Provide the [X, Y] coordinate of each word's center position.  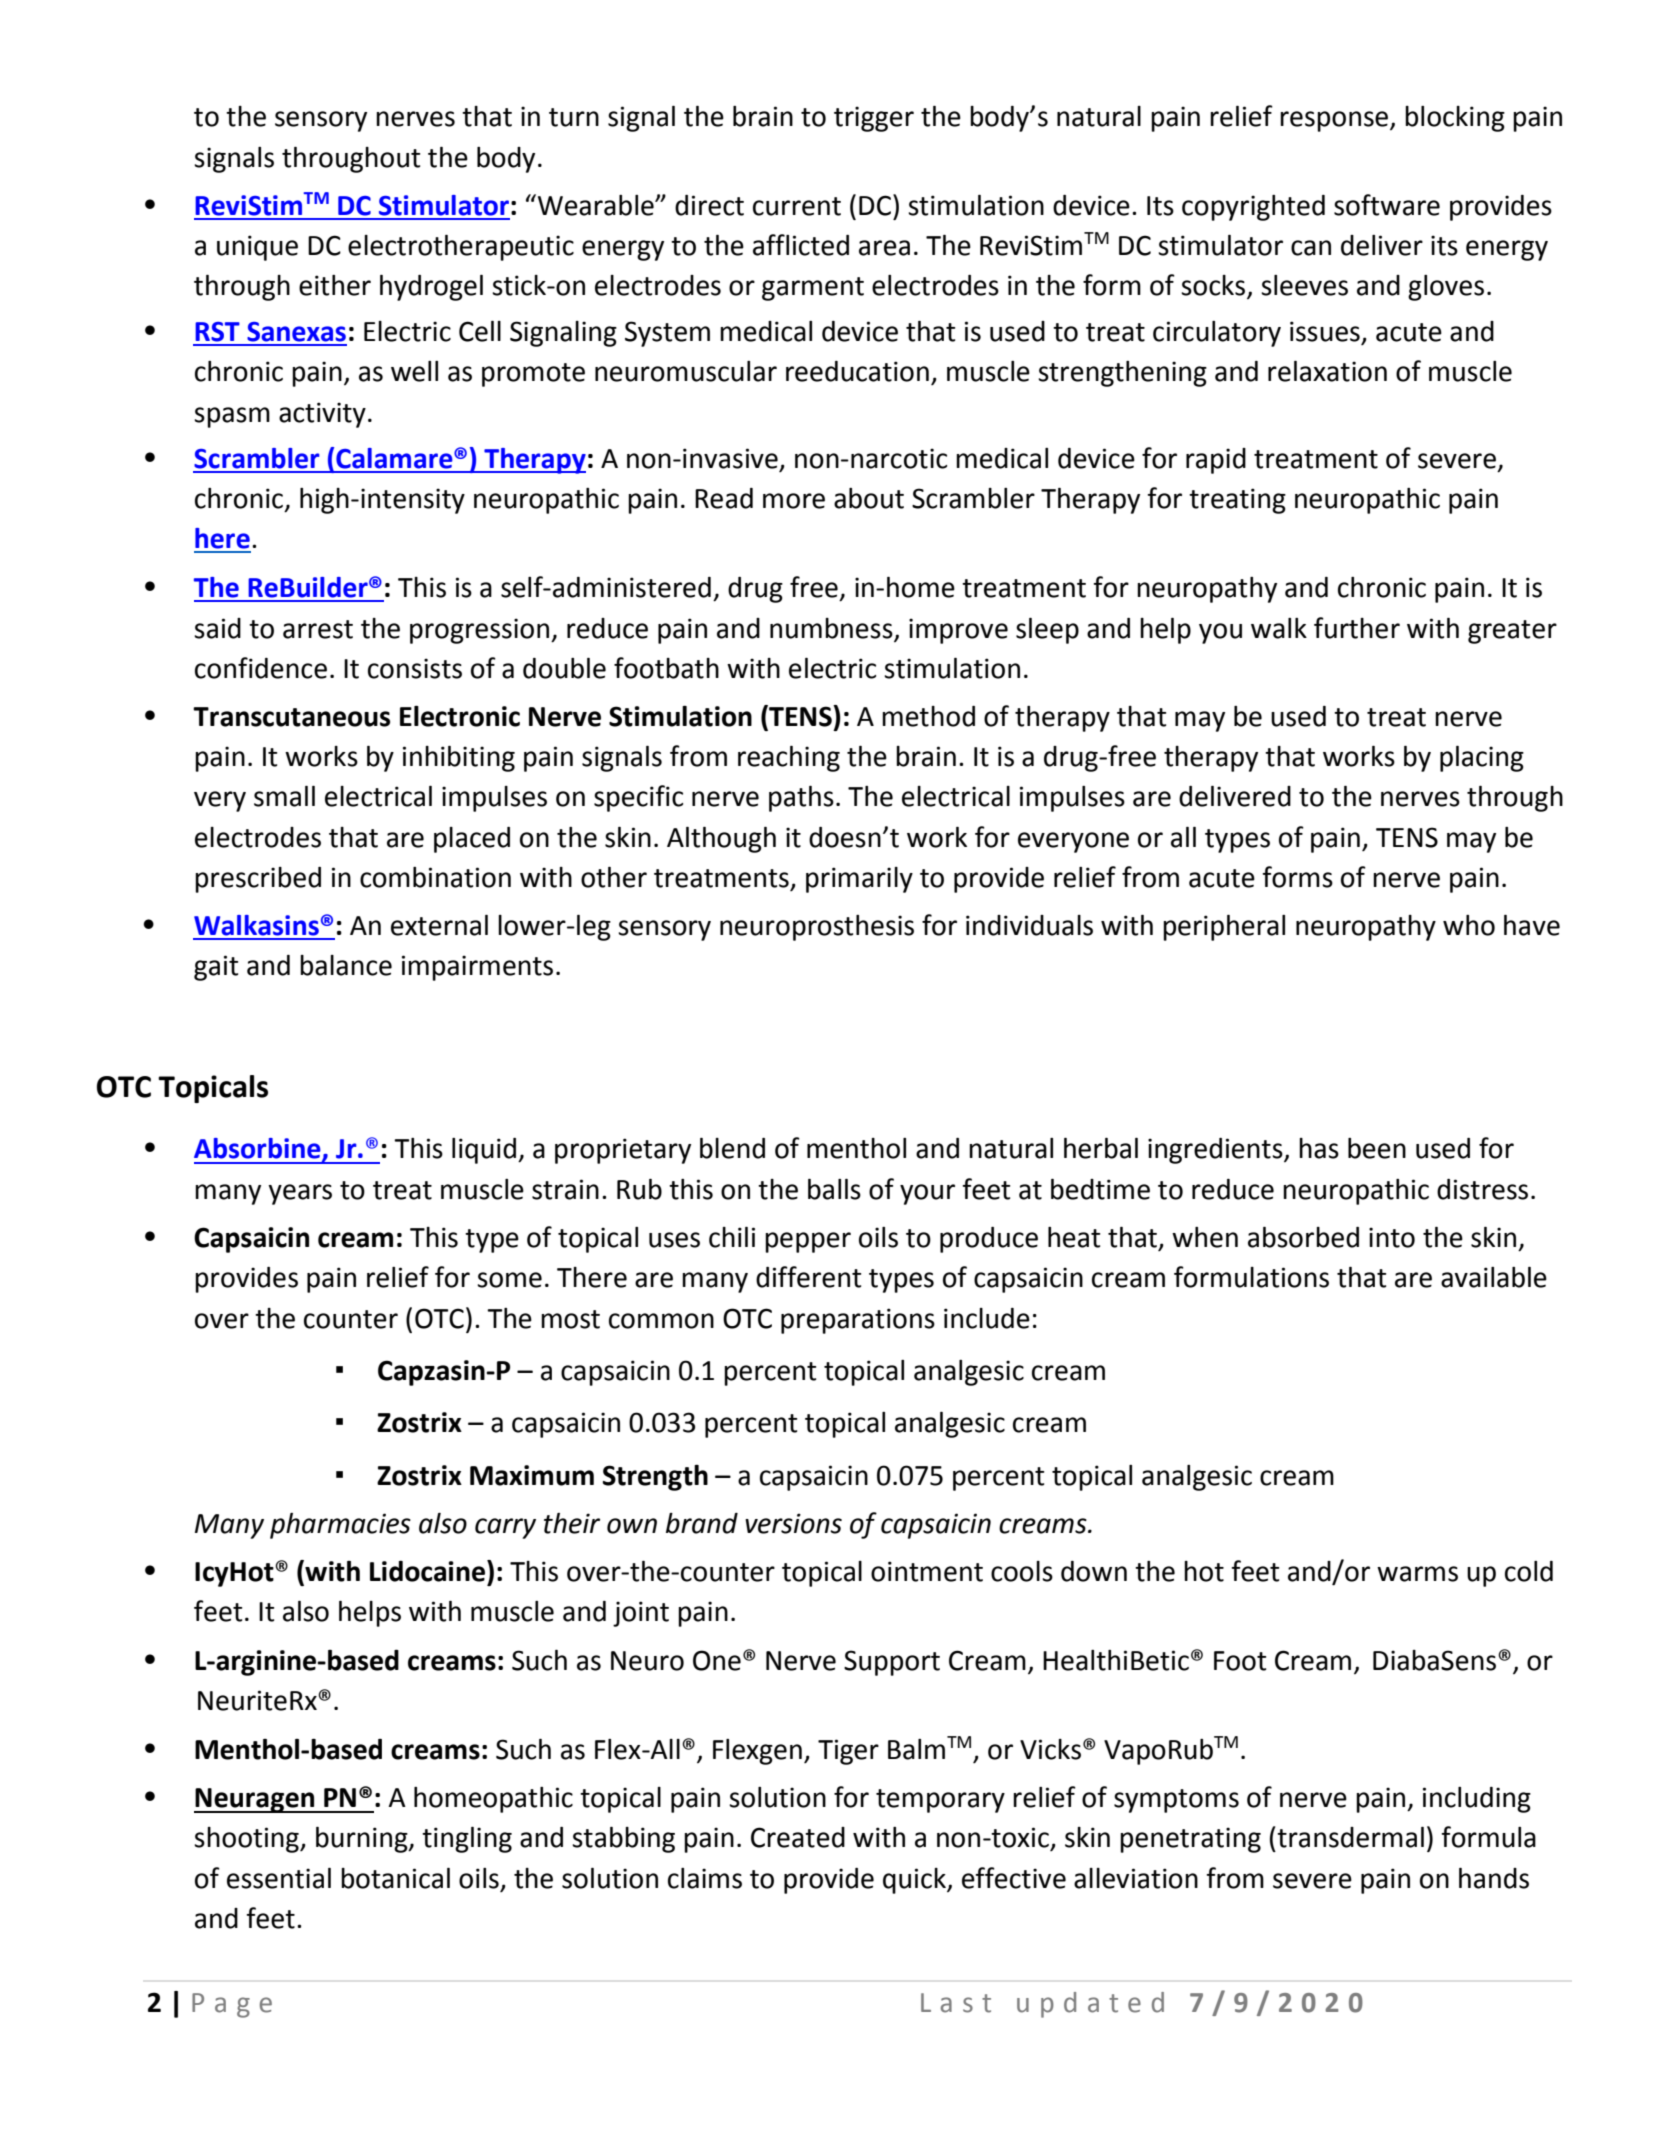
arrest [318, 629]
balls [834, 1189]
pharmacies [340, 1526]
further [1357, 628]
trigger [874, 119]
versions [793, 1523]
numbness [831, 628]
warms [1417, 1574]
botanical [395, 1878]
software [1387, 205]
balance [346, 965]
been [1377, 1148]
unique [257, 248]
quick [915, 1881]
